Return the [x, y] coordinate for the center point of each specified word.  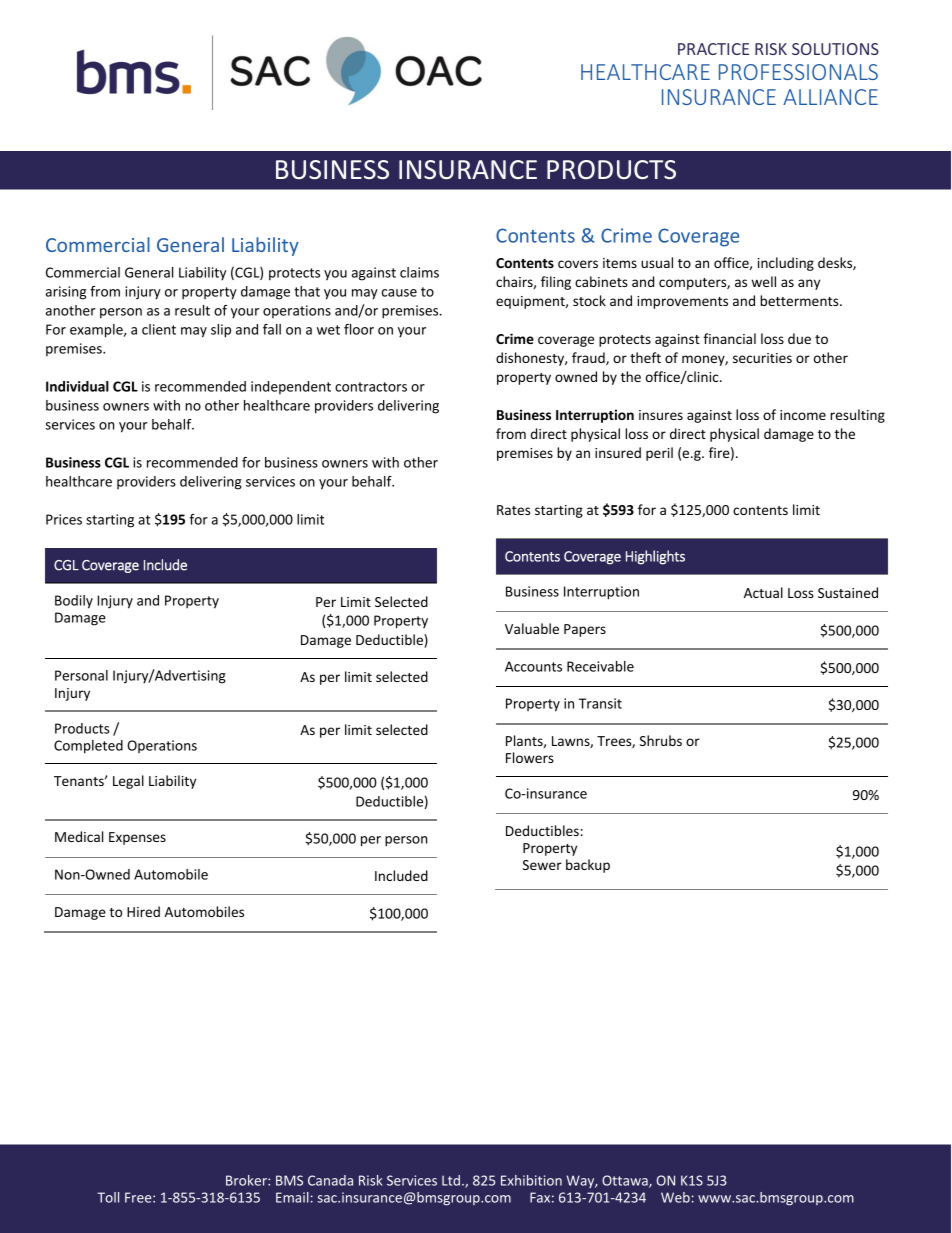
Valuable [532, 628]
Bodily [74, 602]
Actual [763, 592]
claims [419, 272]
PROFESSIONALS [798, 72]
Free [139, 1197]
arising [66, 293]
